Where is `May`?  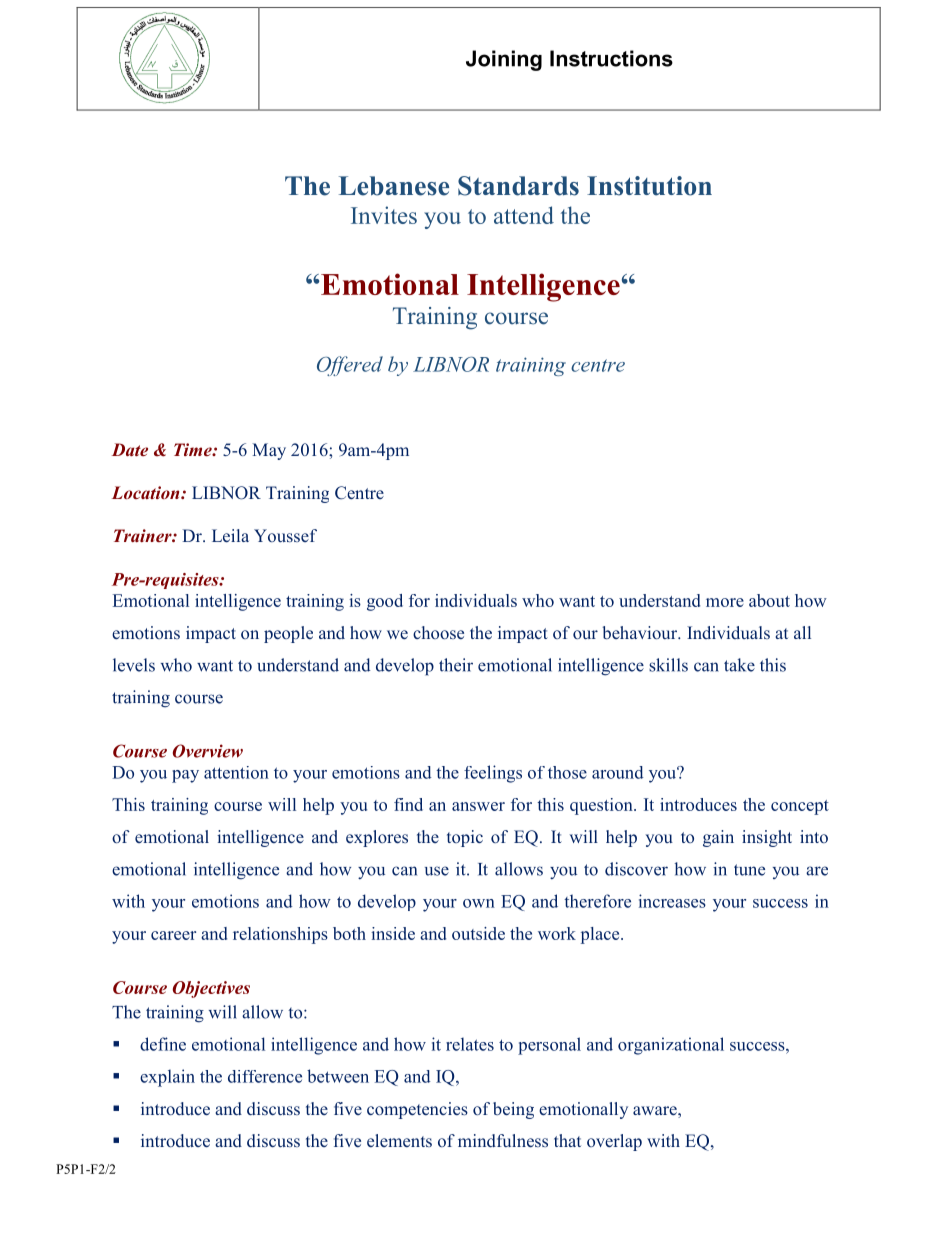
May is located at coordinates (269, 451).
